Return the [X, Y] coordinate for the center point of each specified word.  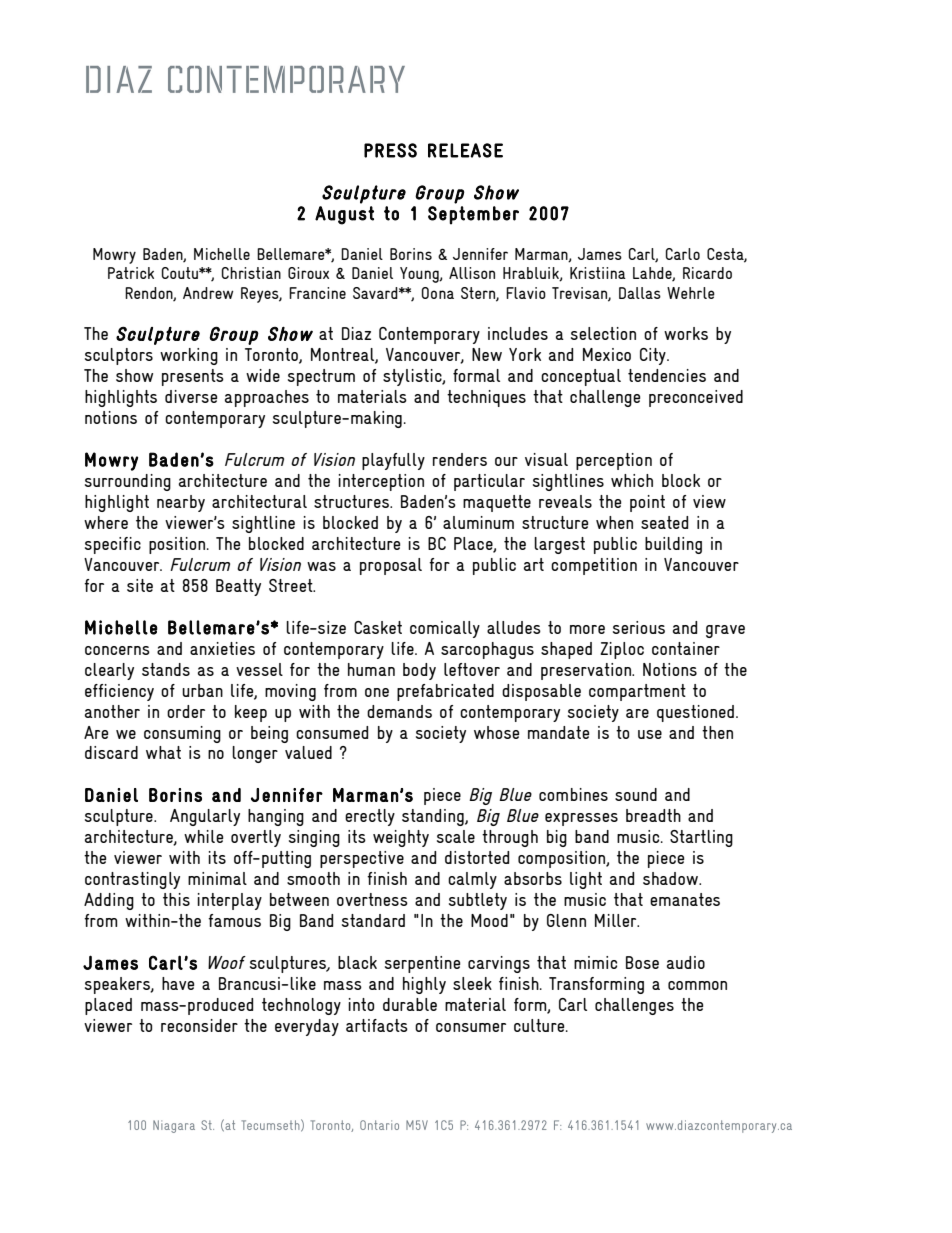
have [178, 983]
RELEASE [465, 150]
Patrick [131, 273]
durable [410, 1004]
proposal [391, 566]
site [140, 585]
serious [639, 627]
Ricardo [707, 273]
